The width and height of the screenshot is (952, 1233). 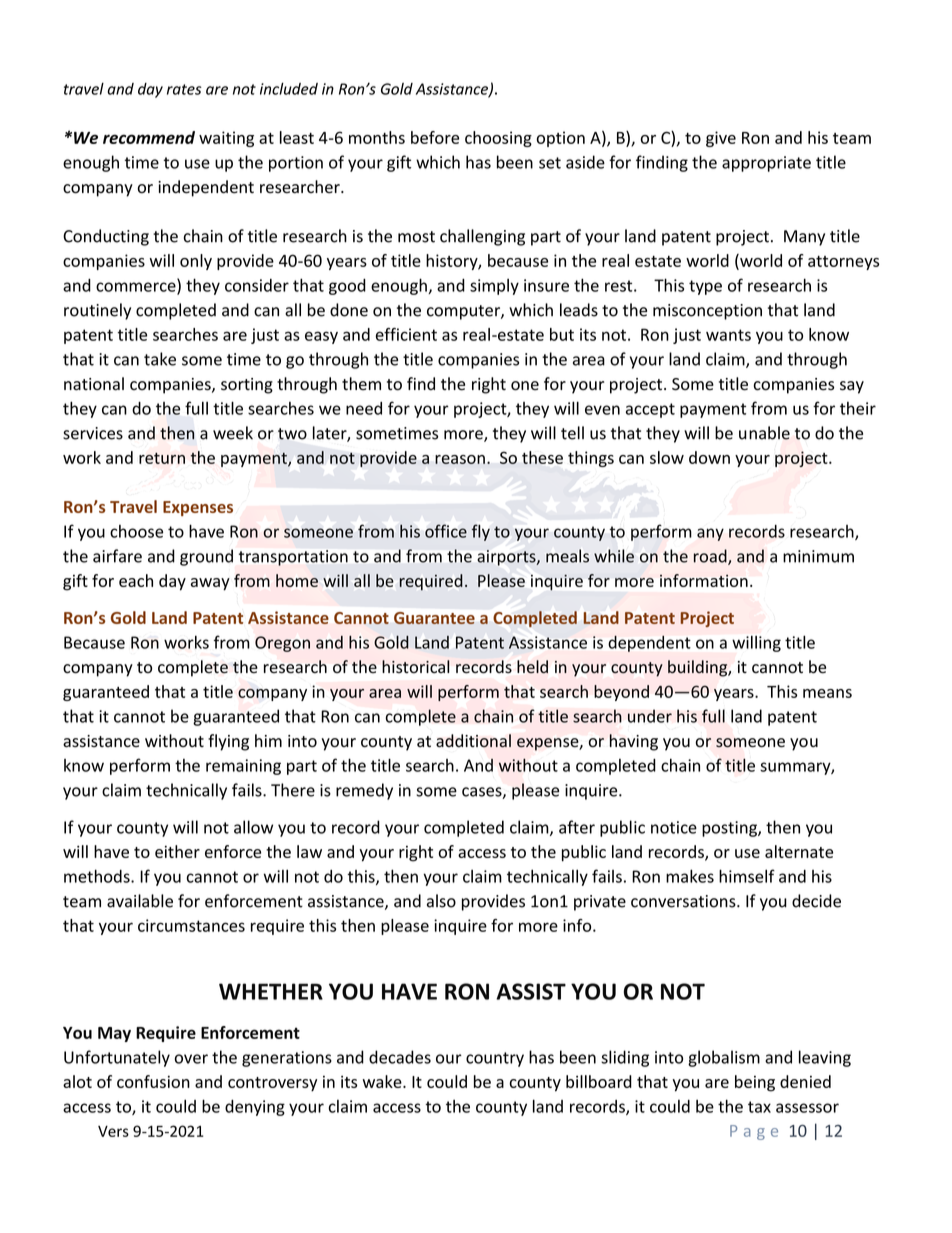 What do you see at coordinates (730, 829) in the screenshot?
I see `posting` at bounding box center [730, 829].
